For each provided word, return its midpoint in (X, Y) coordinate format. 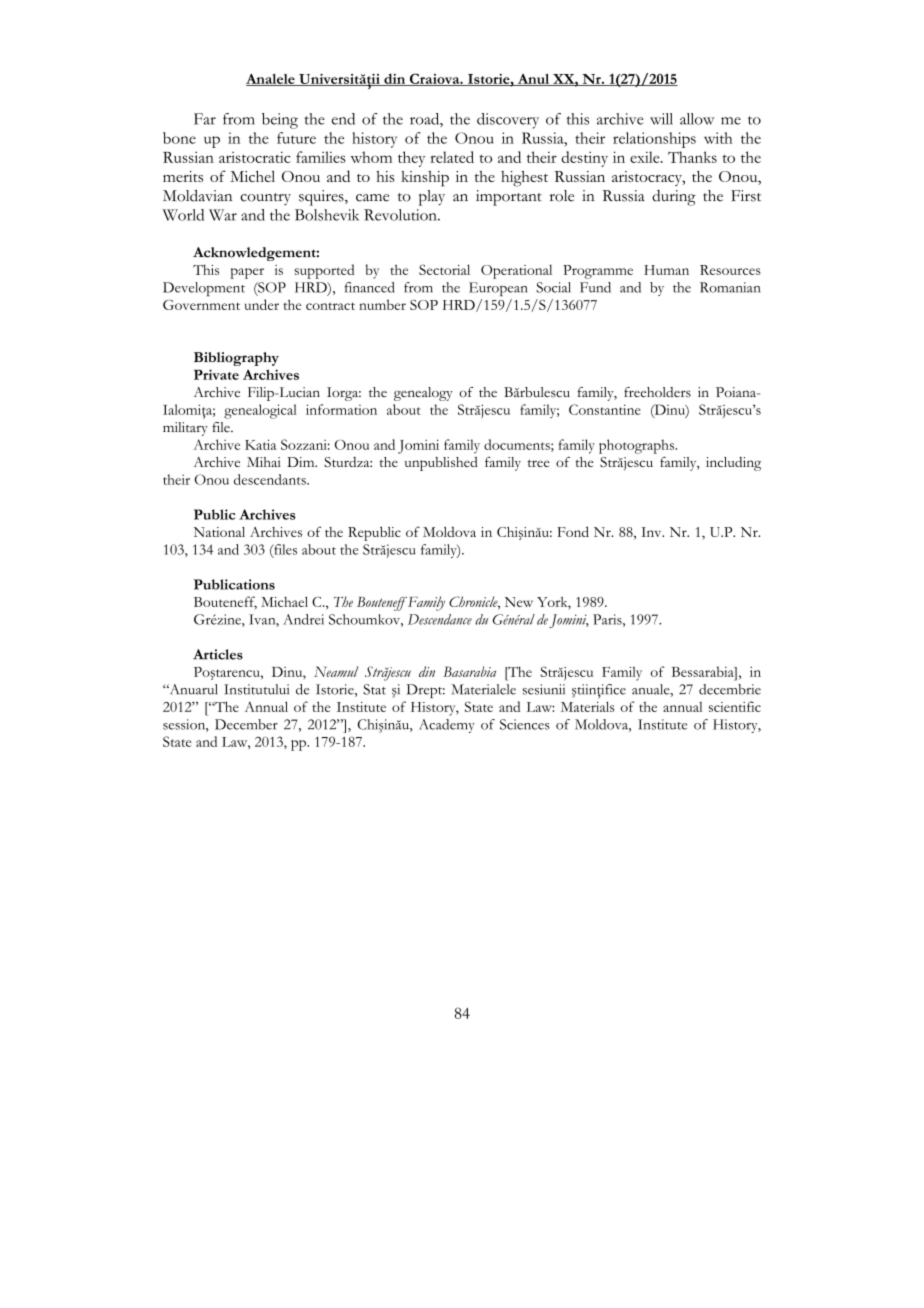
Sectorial (444, 269)
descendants (271, 479)
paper (247, 273)
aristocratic (255, 157)
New (519, 602)
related (452, 157)
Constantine (605, 409)
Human (666, 270)
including (733, 464)
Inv (652, 532)
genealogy (423, 394)
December (246, 724)
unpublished (441, 464)
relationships (654, 140)
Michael (284, 601)
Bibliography (236, 359)
